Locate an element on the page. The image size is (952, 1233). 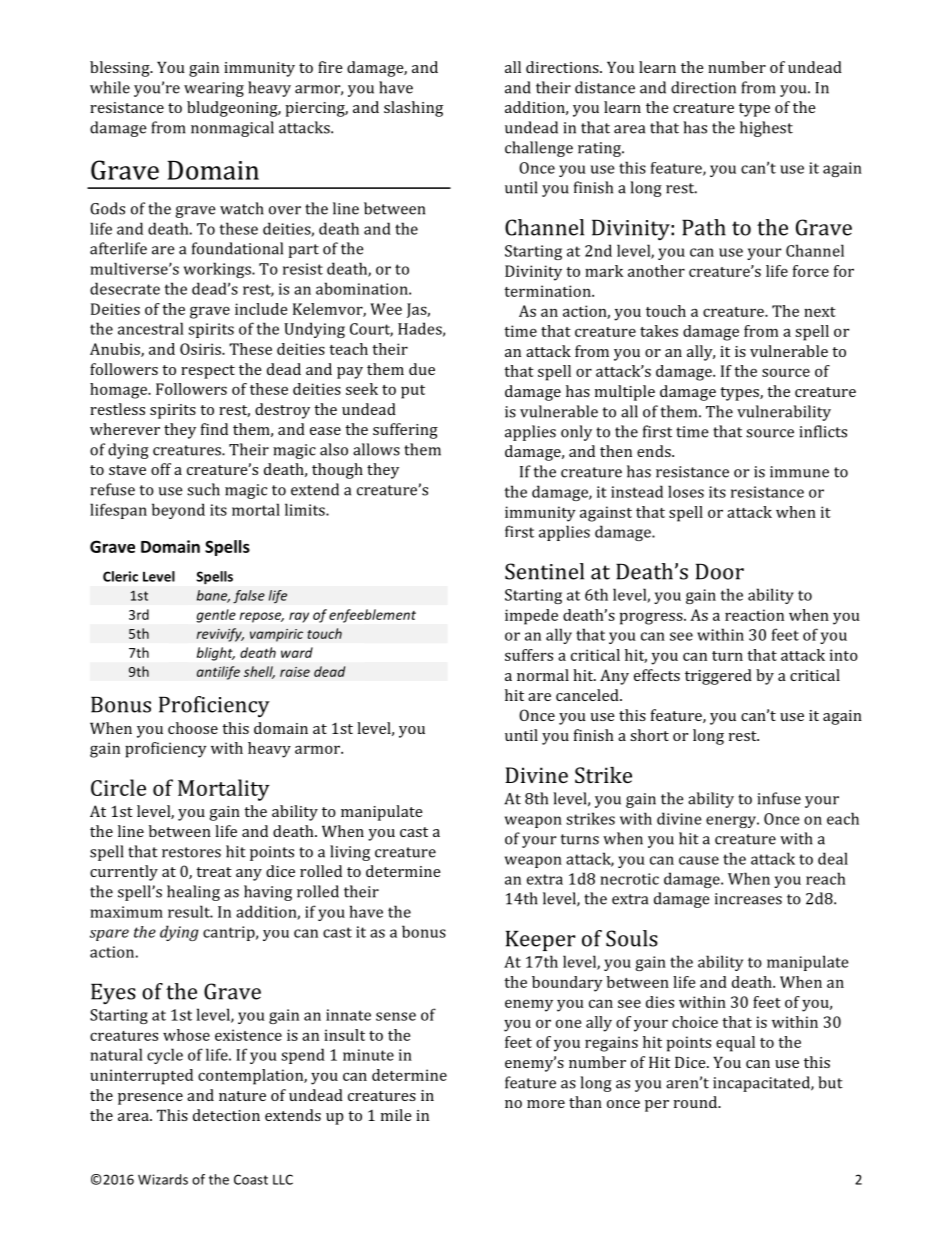
slashing is located at coordinates (413, 109).
